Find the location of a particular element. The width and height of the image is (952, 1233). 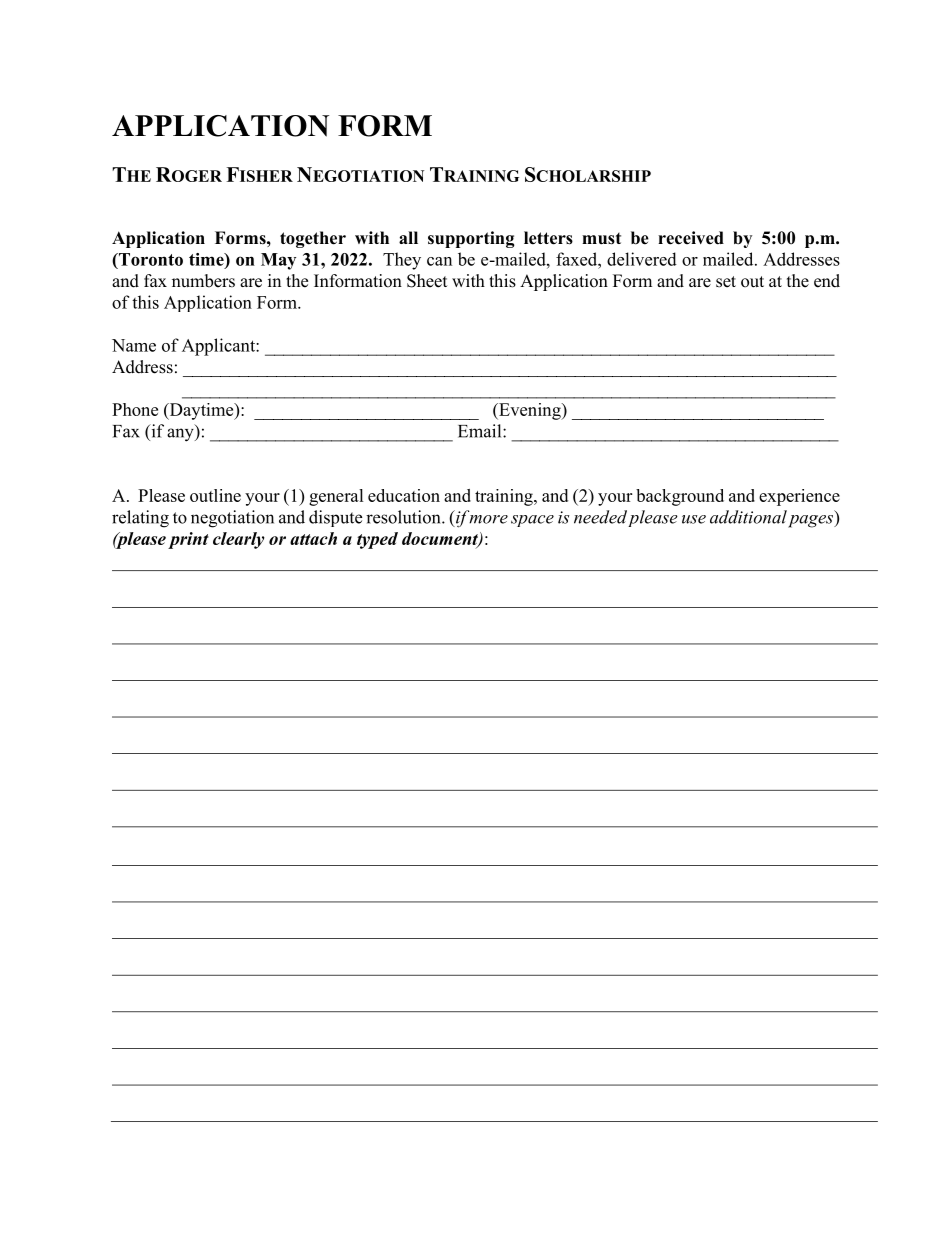

Email is located at coordinates (481, 431).
